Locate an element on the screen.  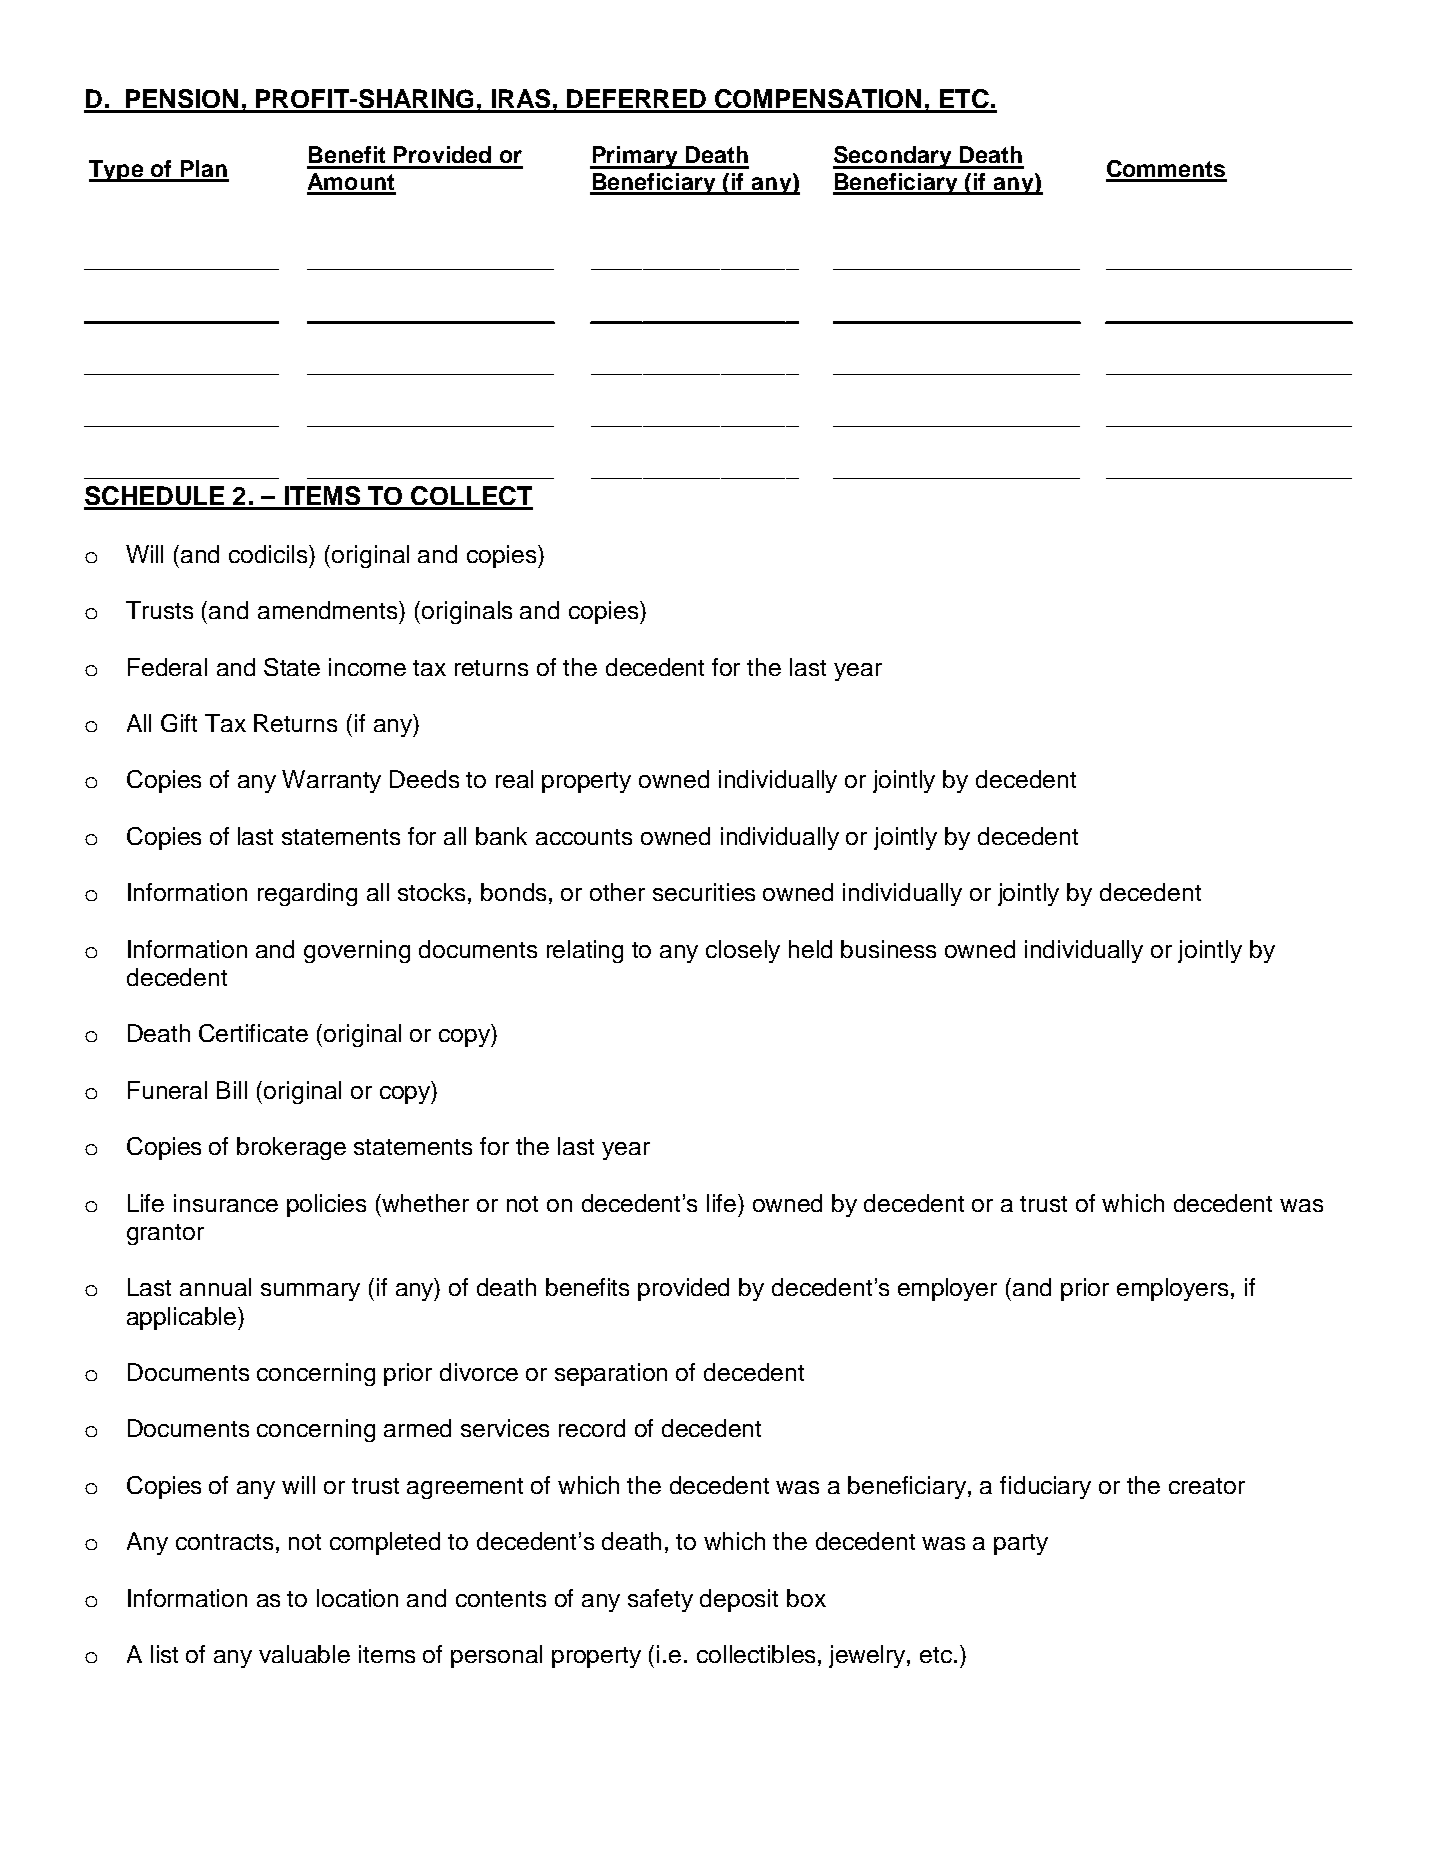
business is located at coordinates (888, 949).
